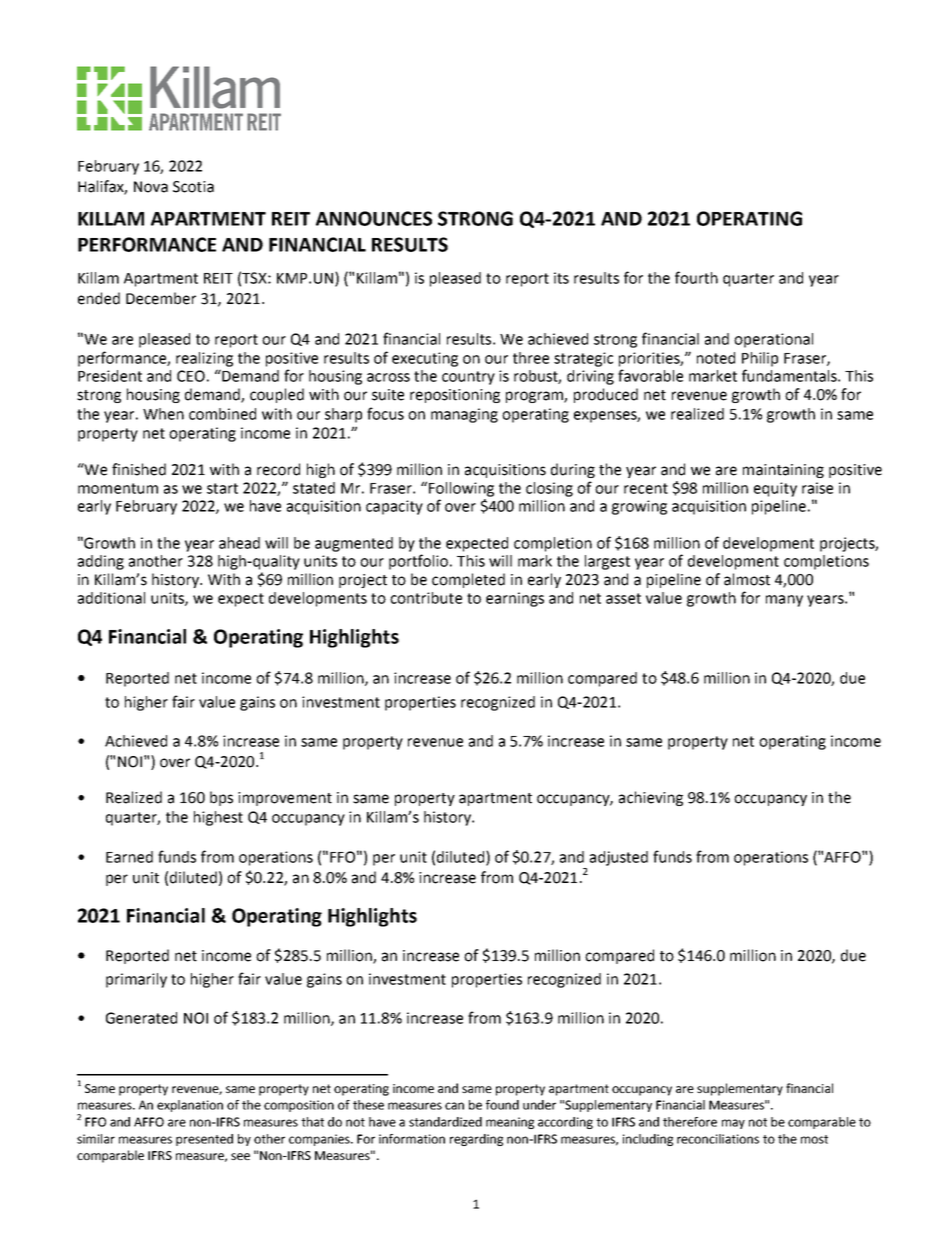 This screenshot has height=1233, width=952. I want to click on many, so click(784, 601).
